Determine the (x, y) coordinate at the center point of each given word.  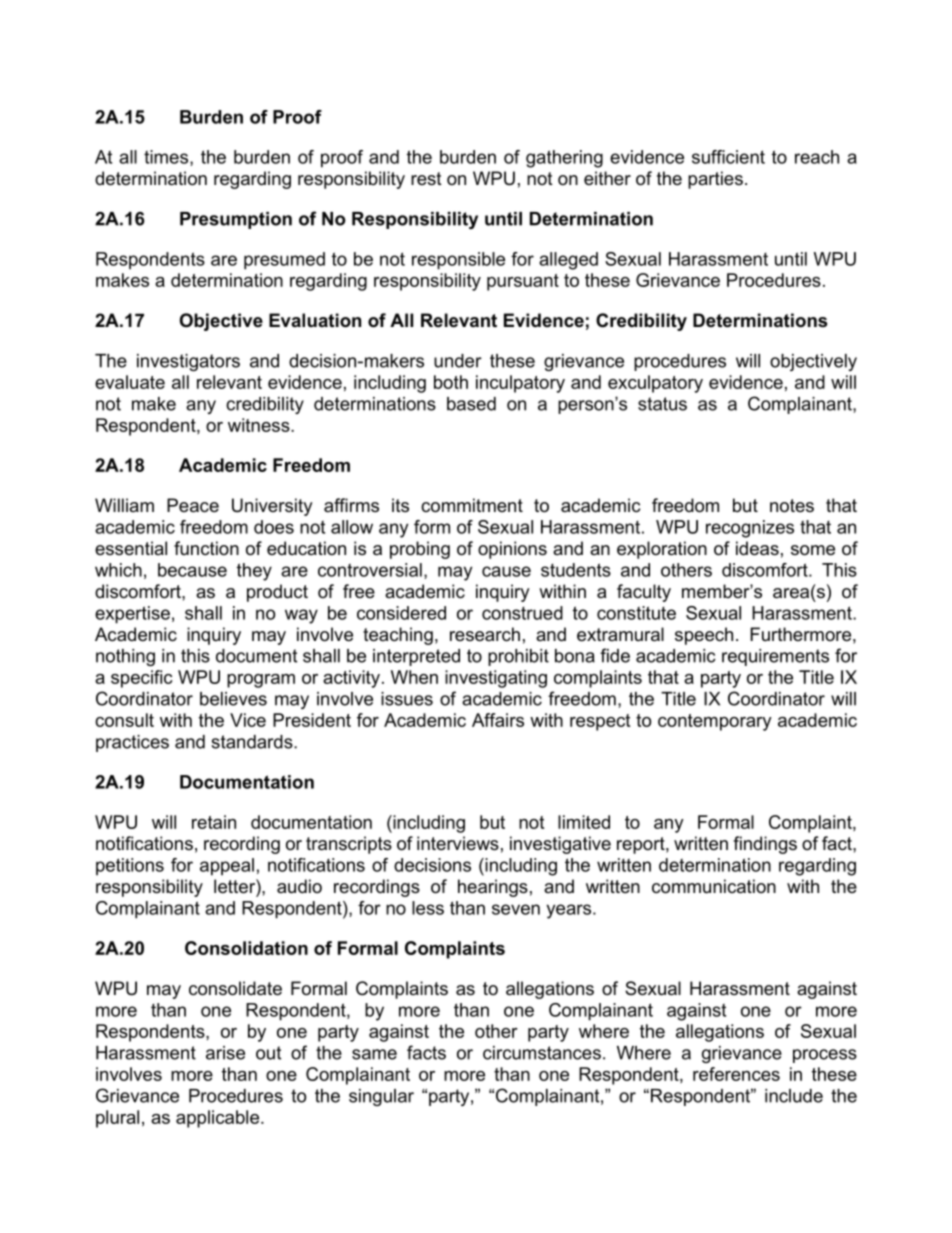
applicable (217, 1119)
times (167, 158)
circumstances (542, 1053)
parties (715, 180)
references (736, 1074)
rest (426, 178)
